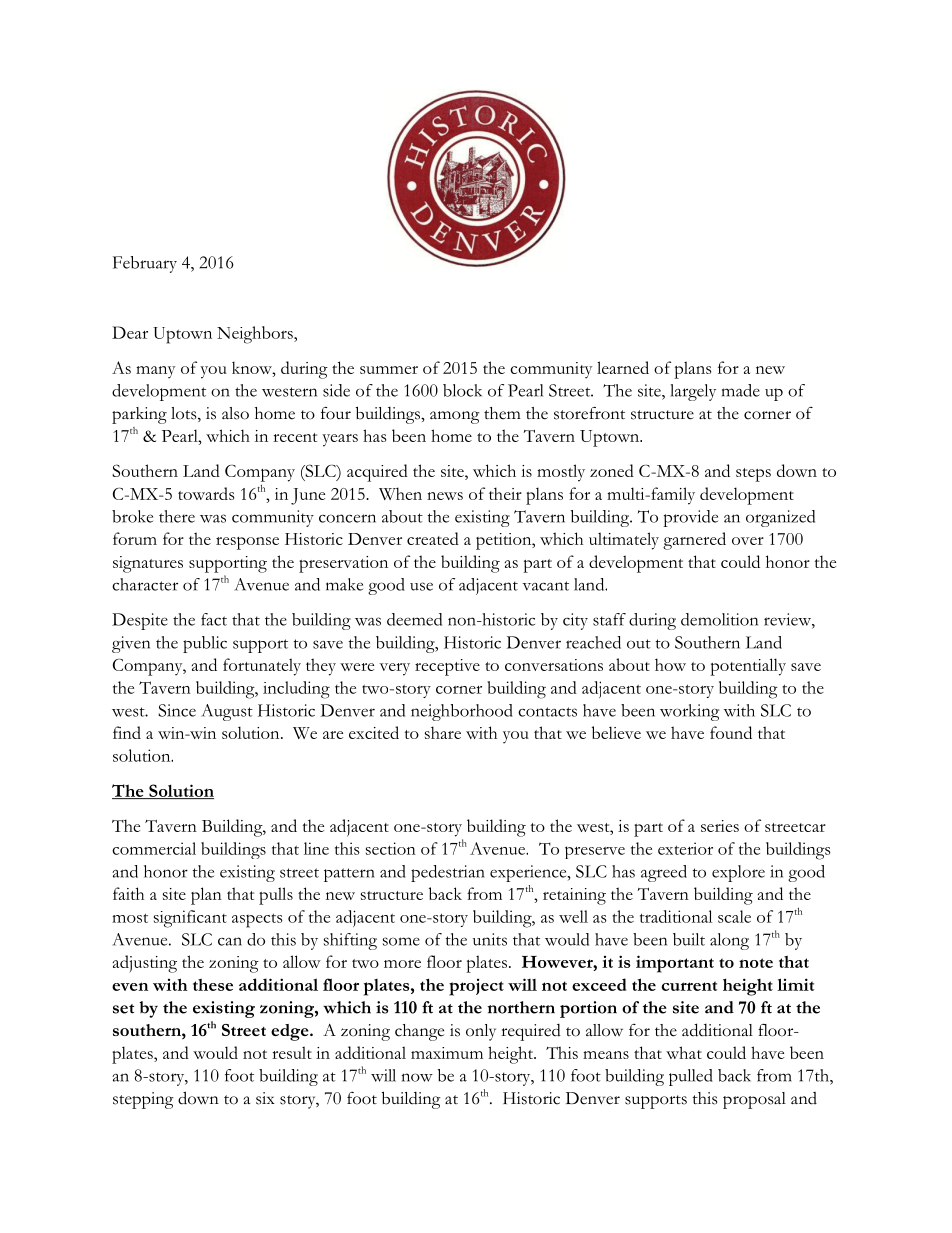 The height and width of the screenshot is (1233, 952). I want to click on summer, so click(389, 370).
